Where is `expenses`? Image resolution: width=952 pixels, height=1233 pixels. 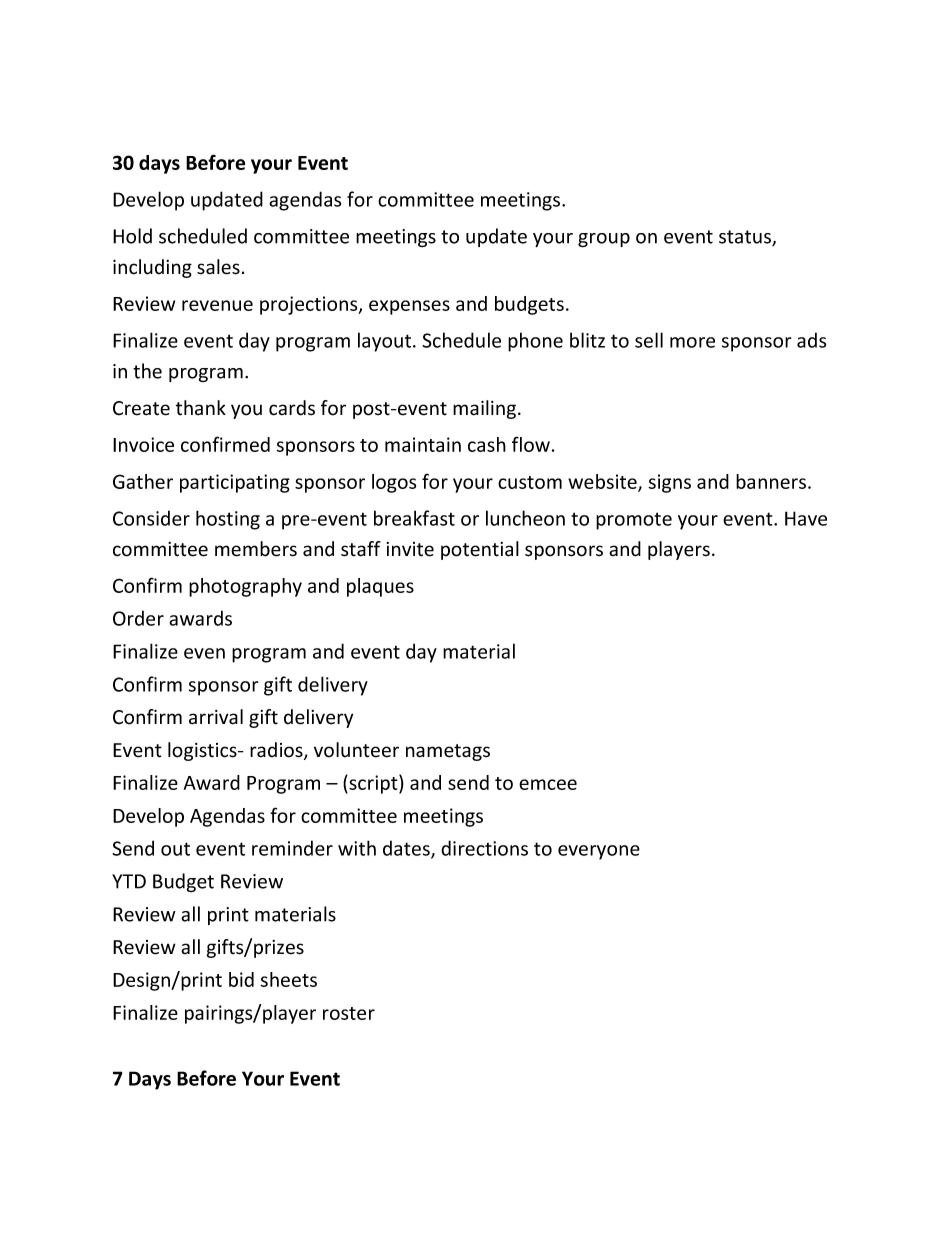
expenses is located at coordinates (409, 307).
